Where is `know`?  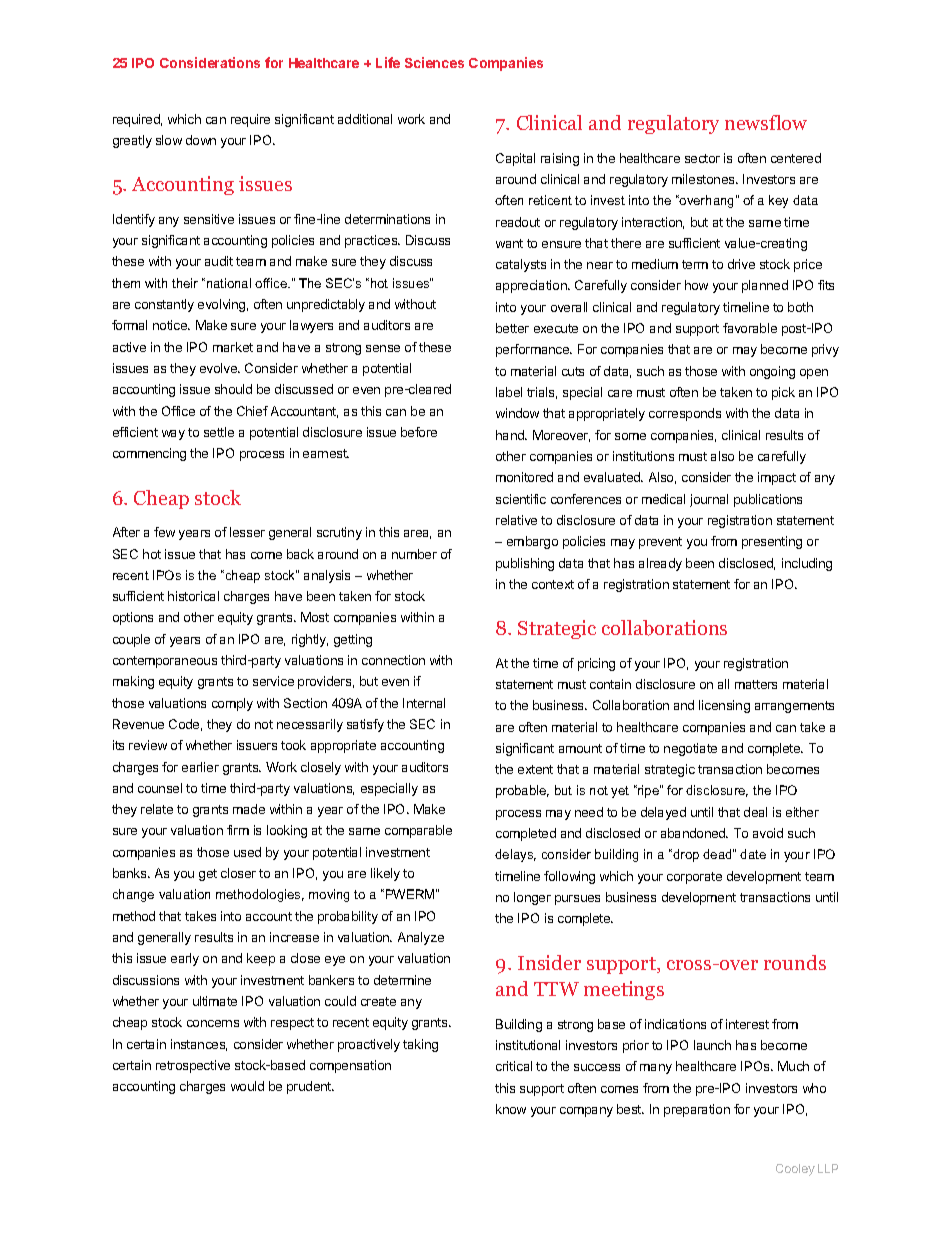 know is located at coordinates (511, 1109).
